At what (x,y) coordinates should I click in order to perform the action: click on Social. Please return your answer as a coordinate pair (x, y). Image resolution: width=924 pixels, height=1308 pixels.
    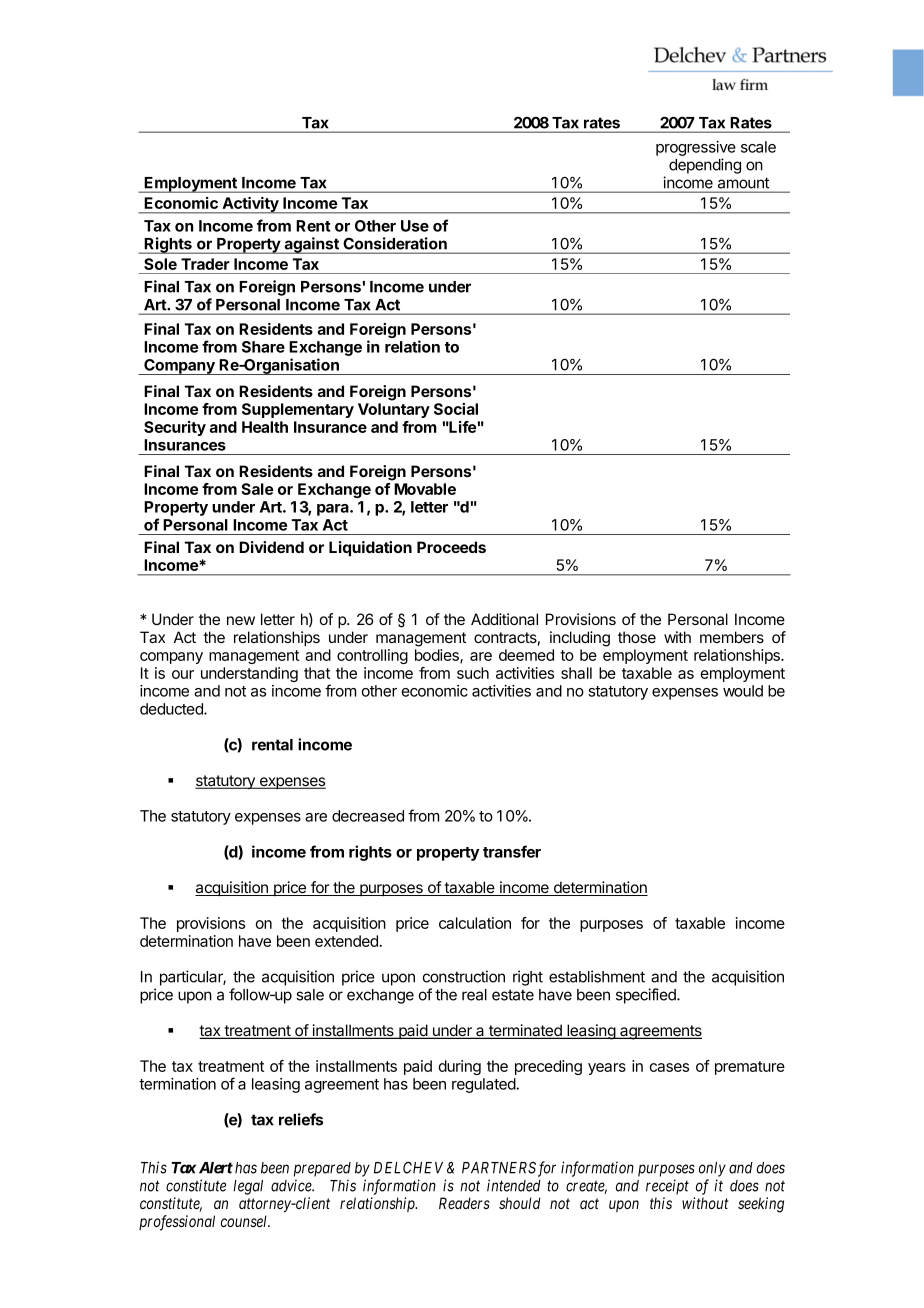
    Looking at the image, I should click on (456, 409).
